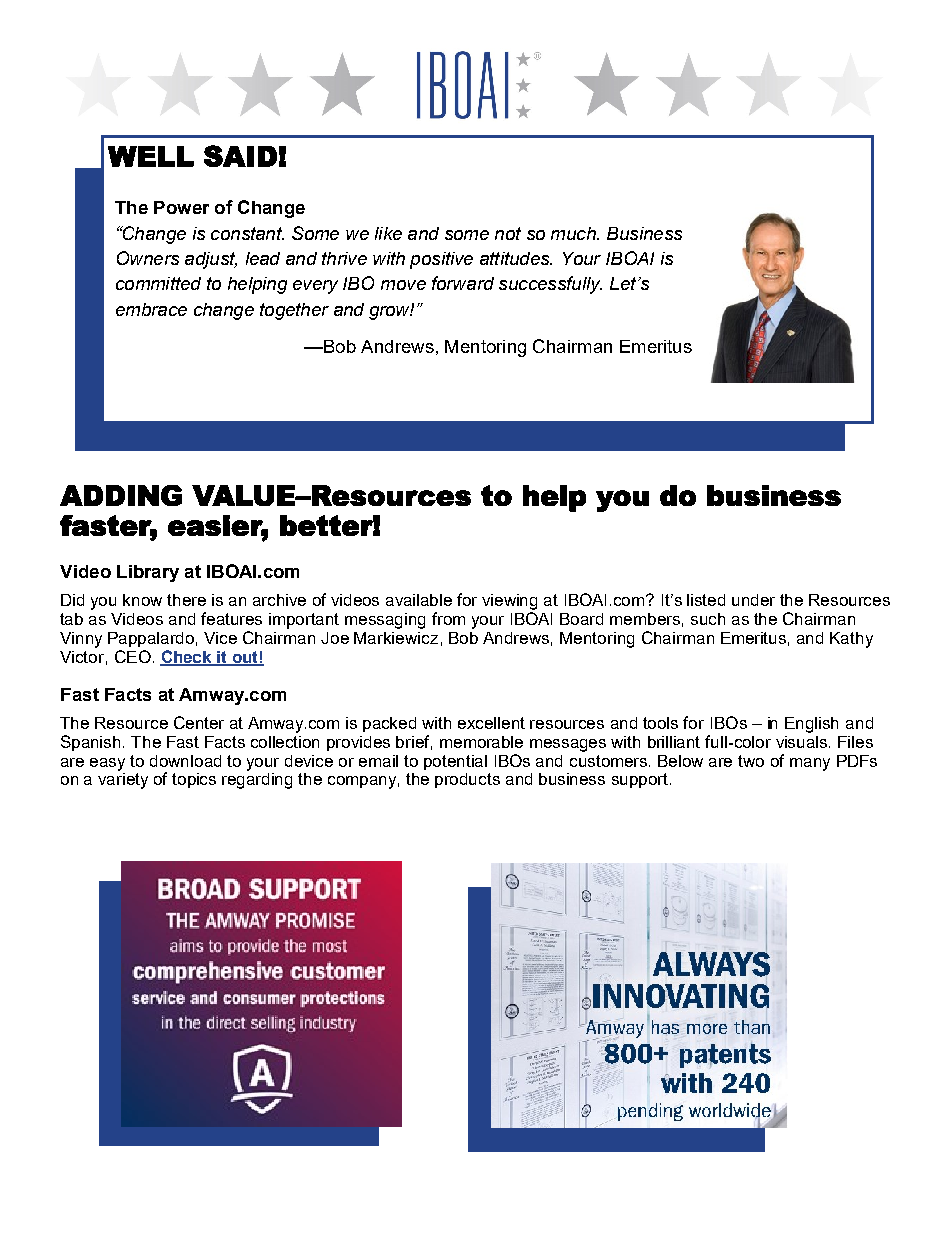  I want to click on not, so click(508, 233).
